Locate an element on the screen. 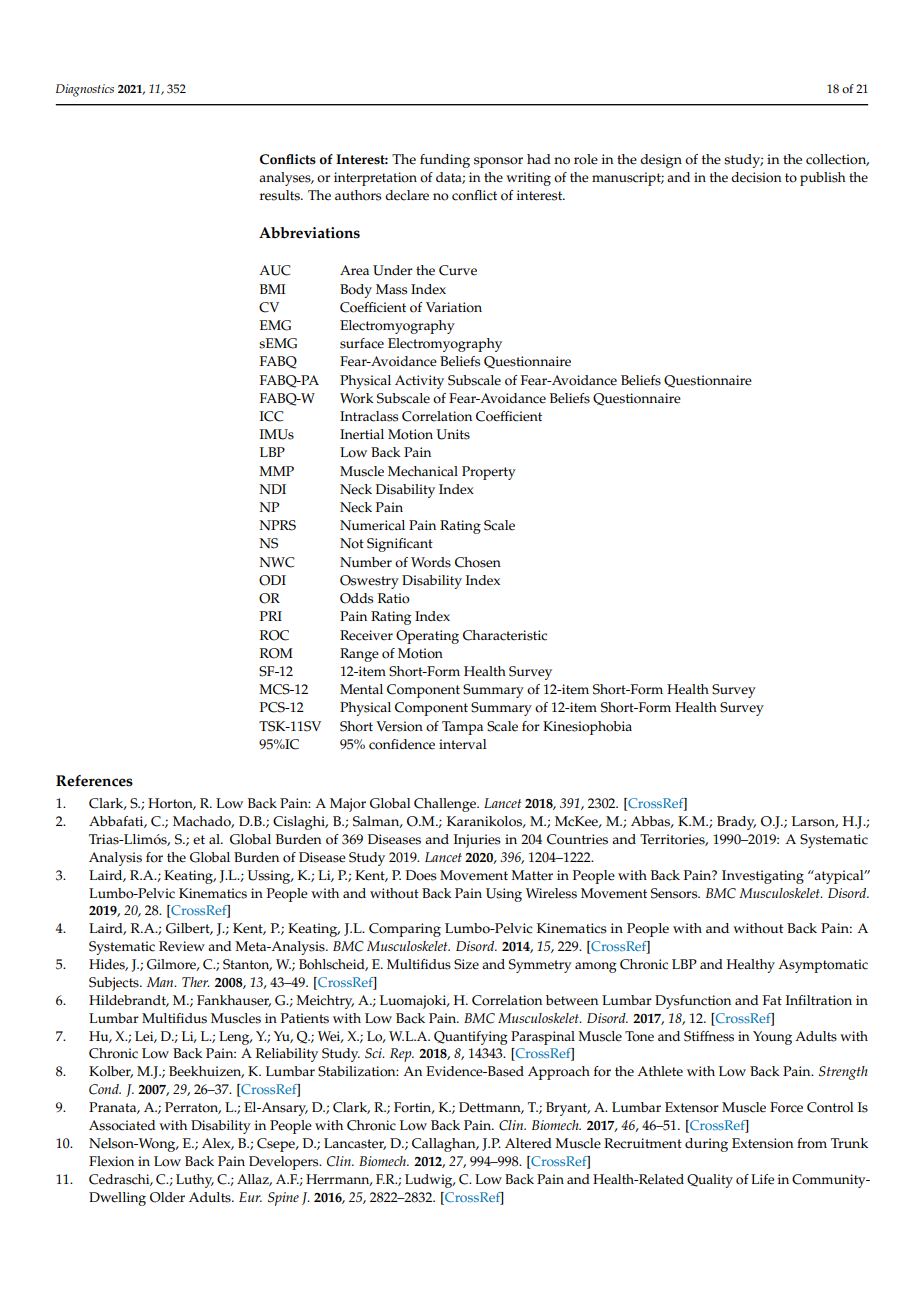  Kinesiophobia is located at coordinates (587, 728).
